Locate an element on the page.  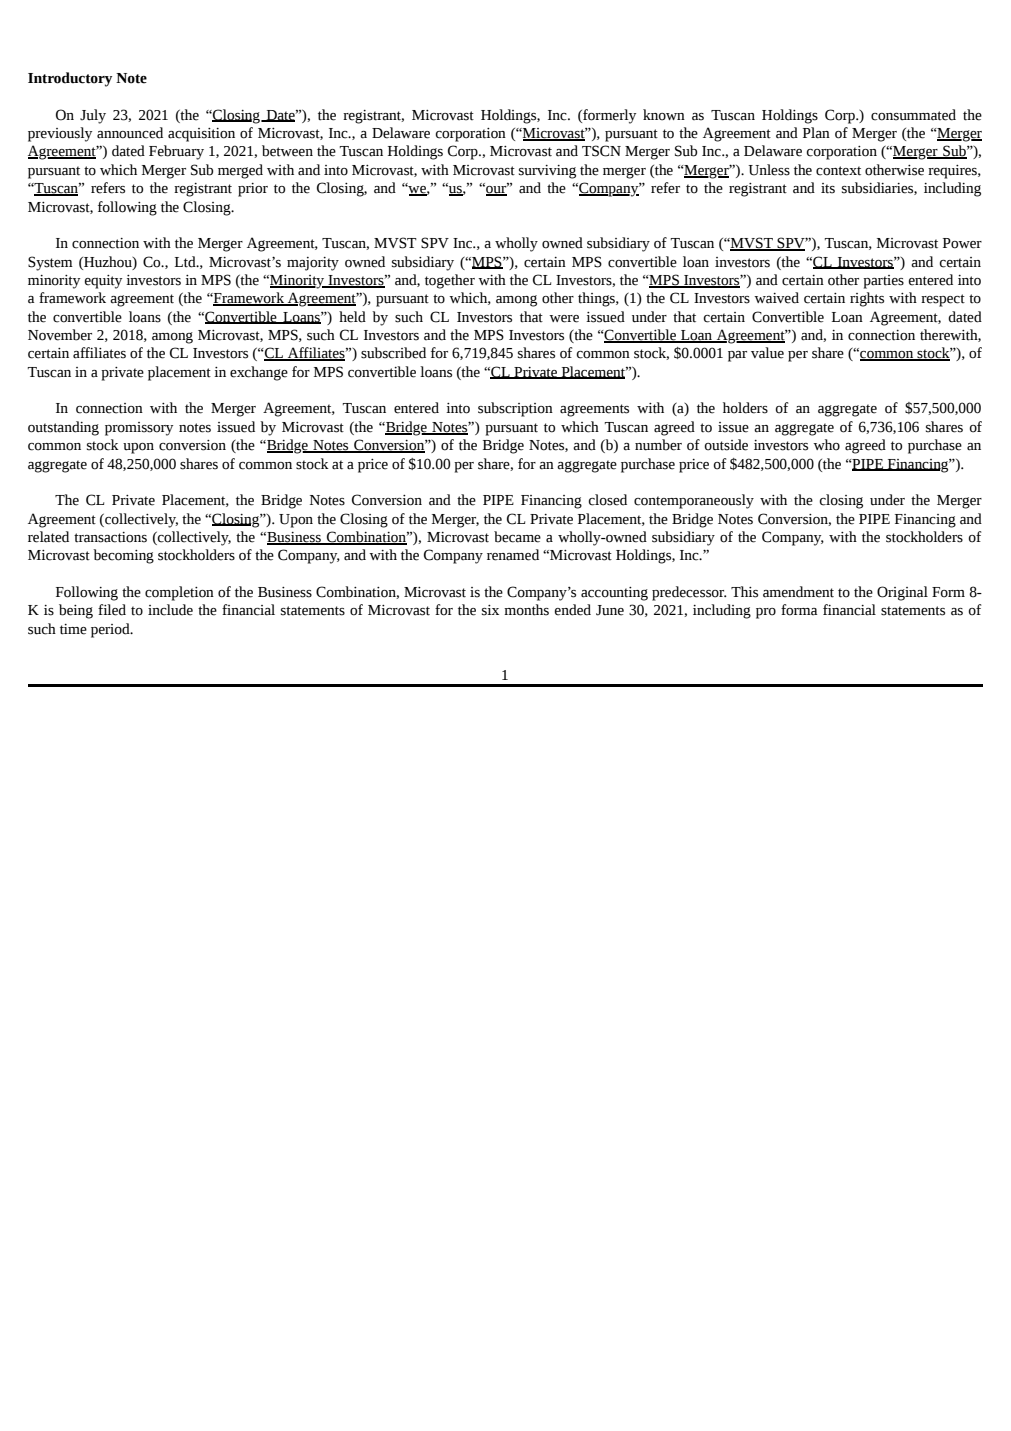
subscribed is located at coordinates (393, 353).
